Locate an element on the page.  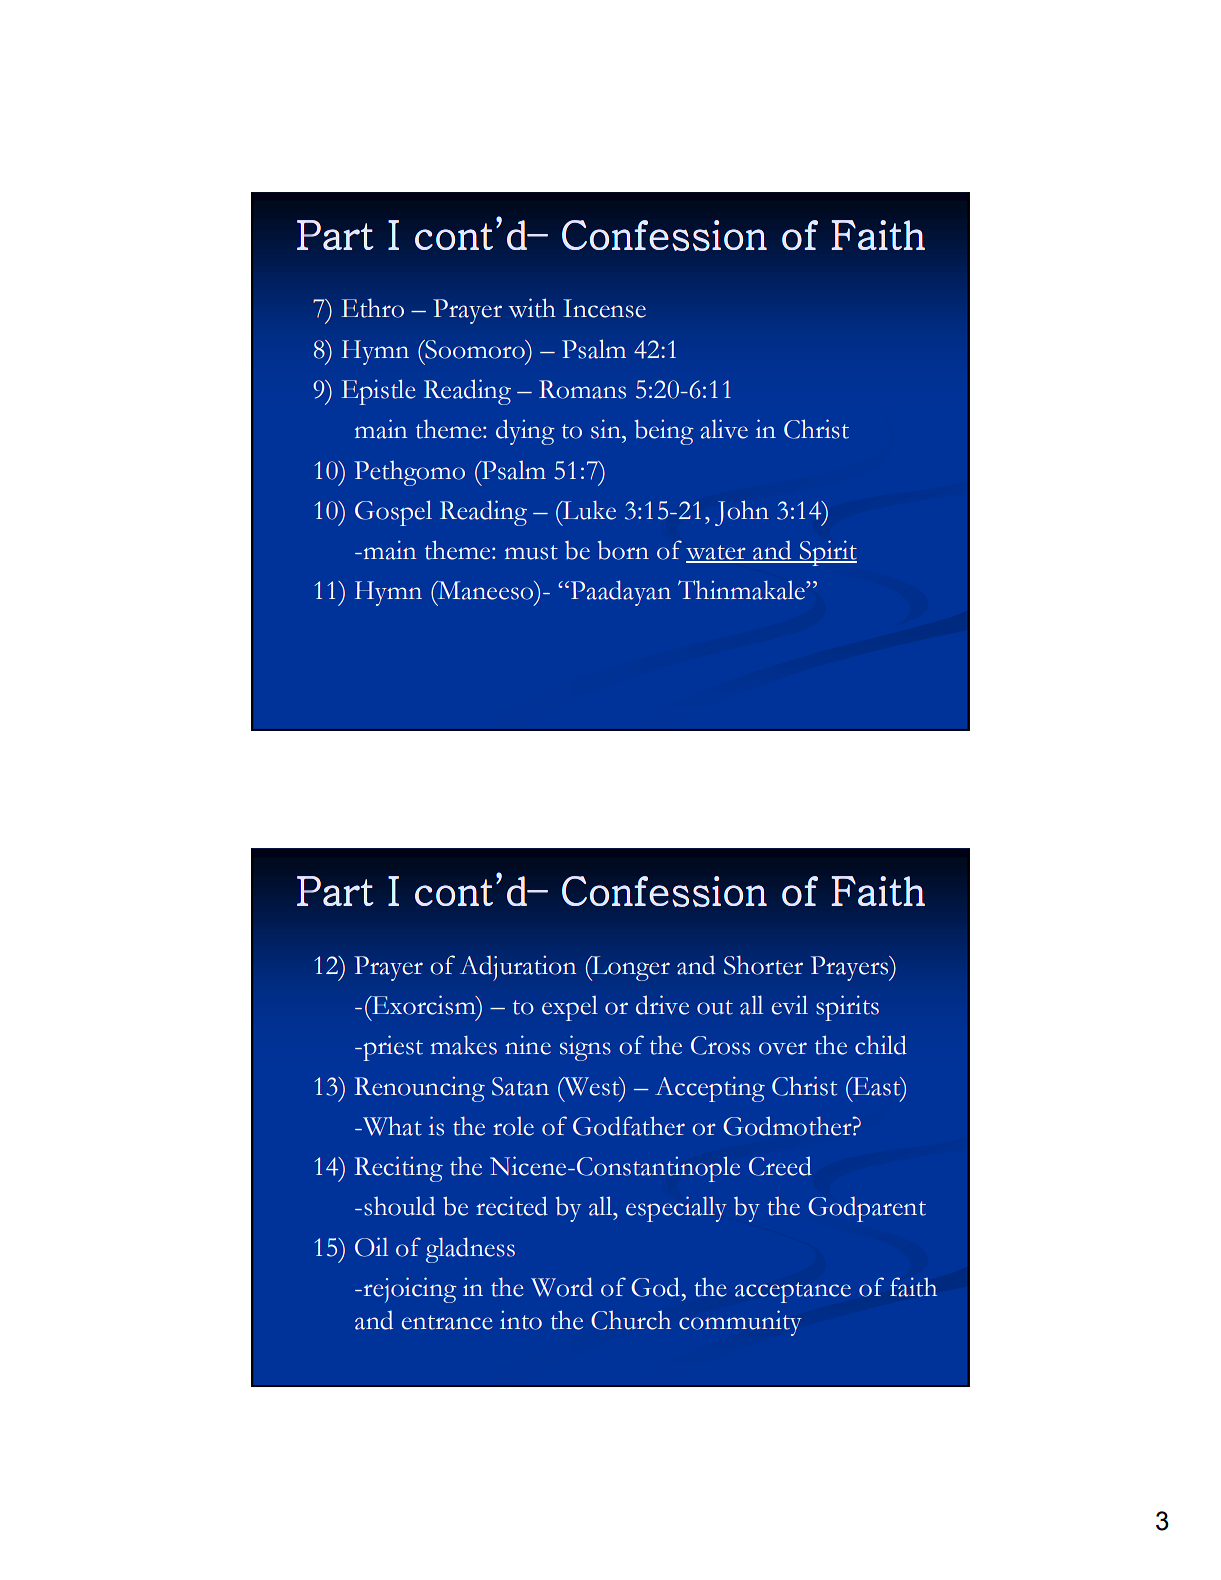
Shorter is located at coordinates (763, 965).
